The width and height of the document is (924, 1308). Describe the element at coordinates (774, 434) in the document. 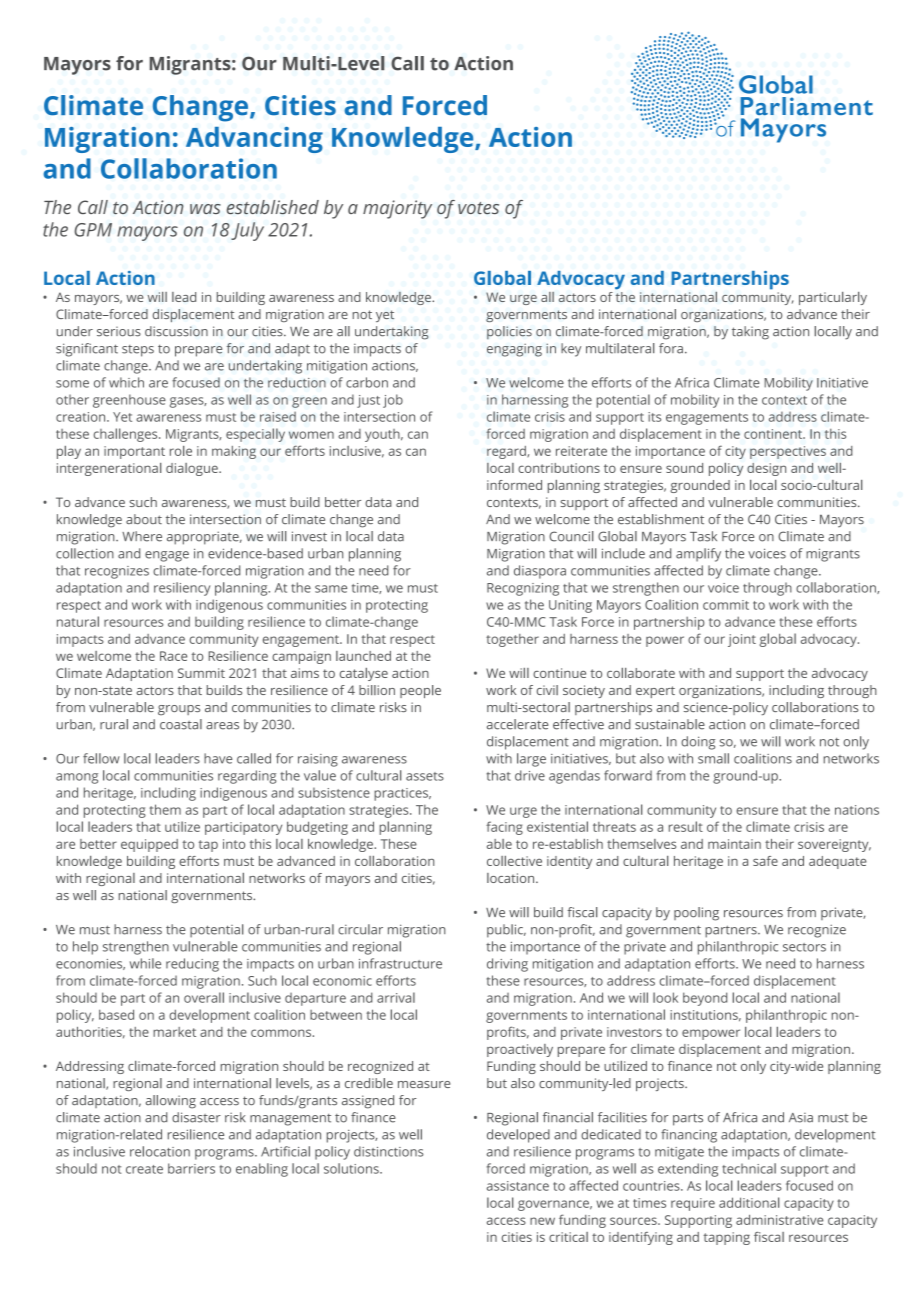

I see `continent` at that location.
